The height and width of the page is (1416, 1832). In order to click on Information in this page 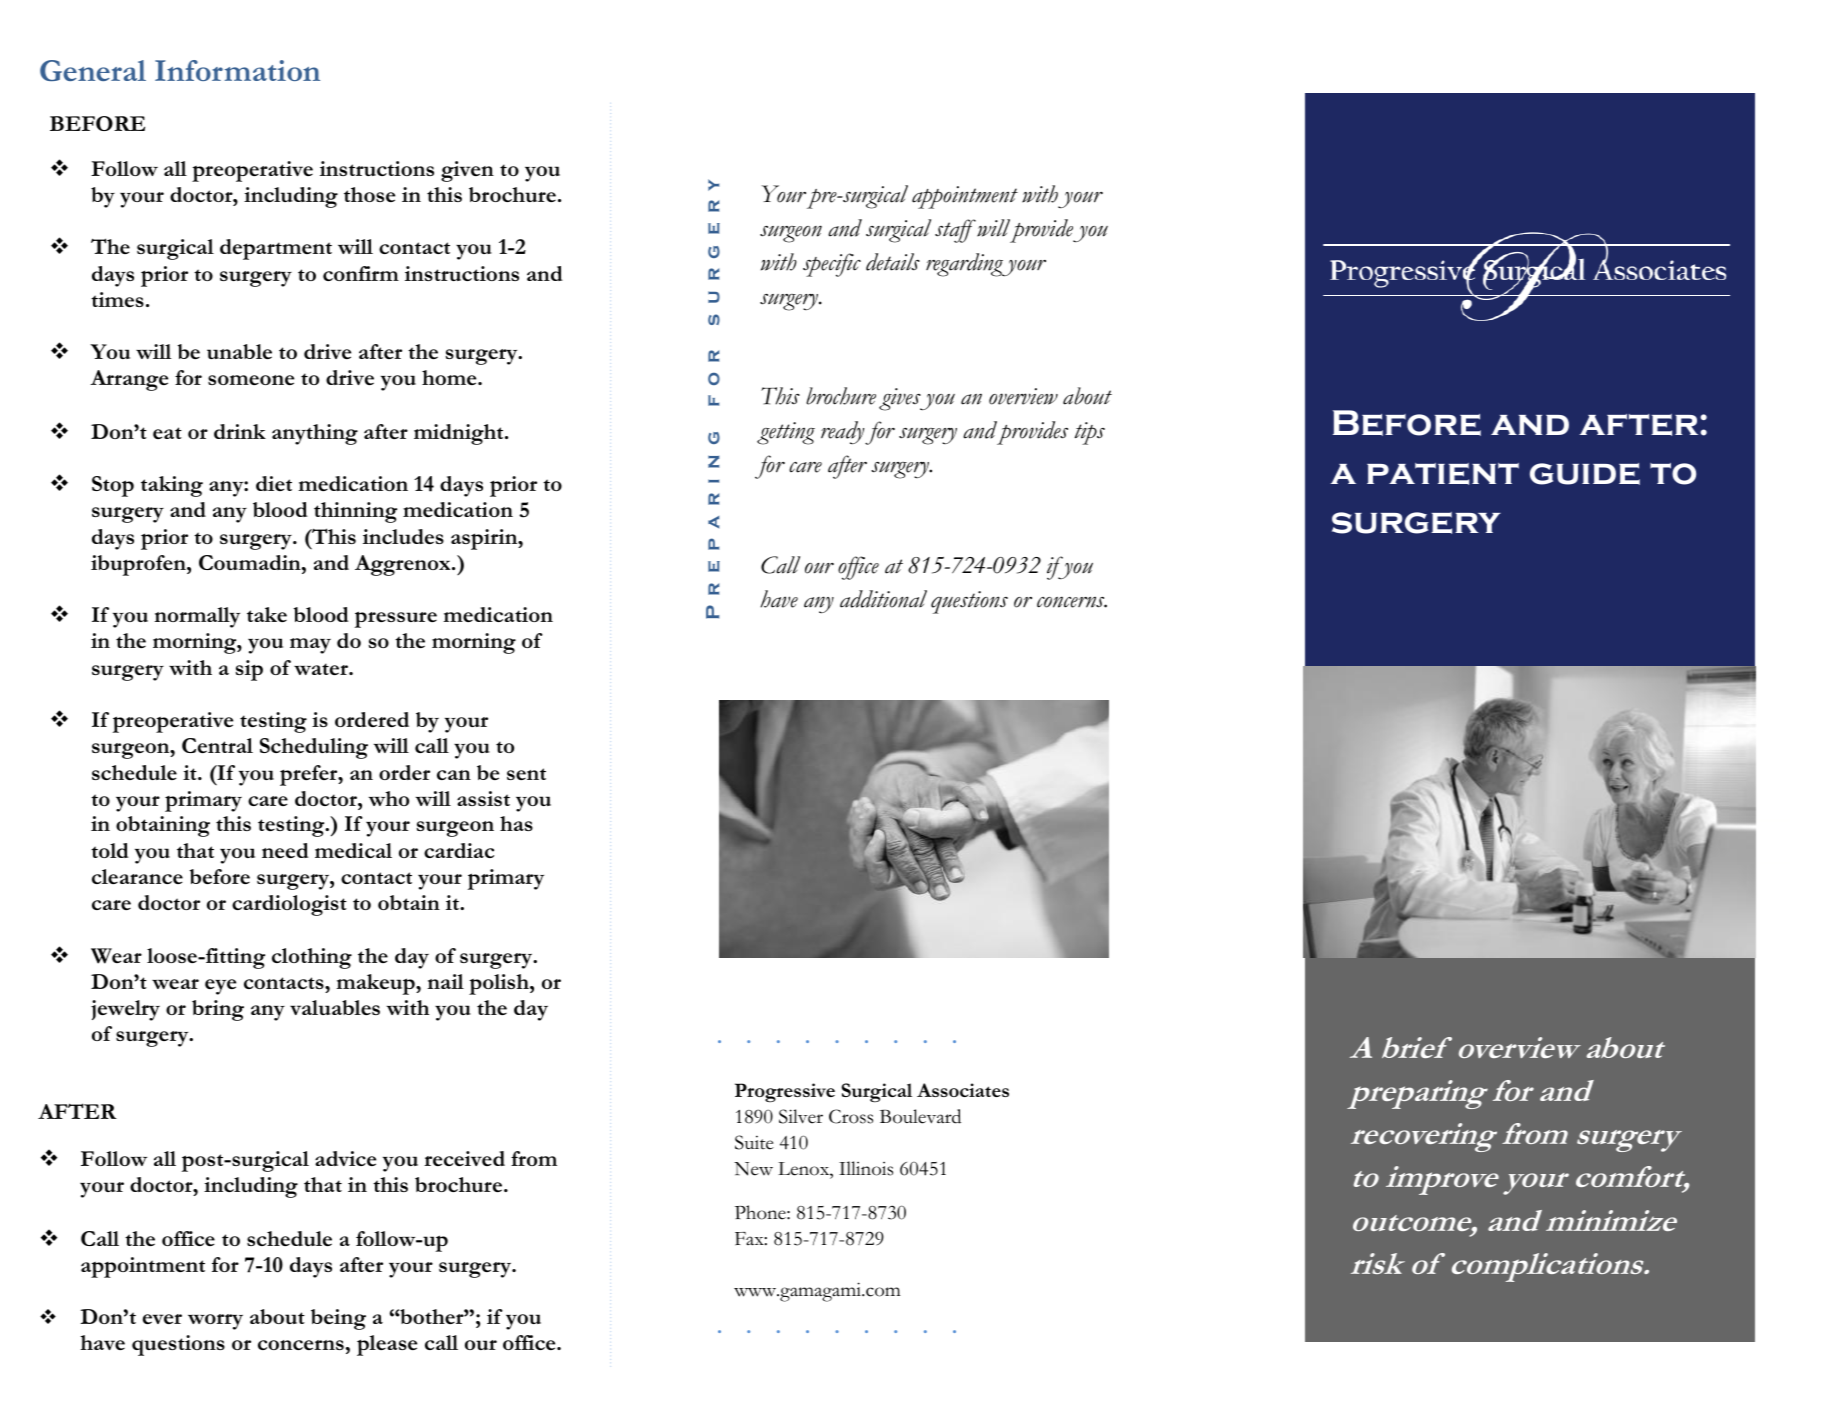, I will do `click(237, 70)`.
